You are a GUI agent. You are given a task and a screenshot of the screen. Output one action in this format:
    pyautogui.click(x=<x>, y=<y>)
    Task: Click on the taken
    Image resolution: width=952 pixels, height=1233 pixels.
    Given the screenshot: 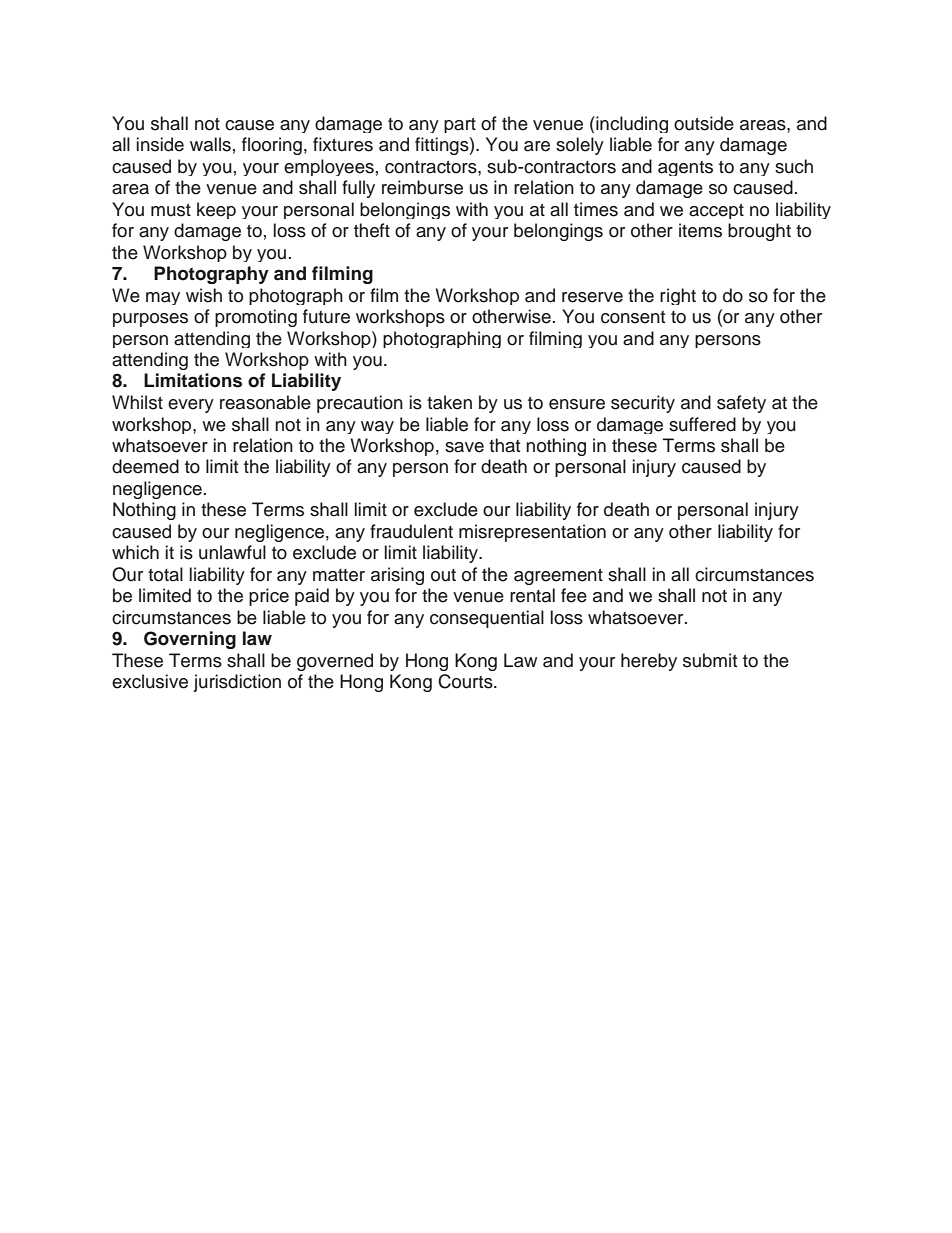 What is the action you would take?
    pyautogui.click(x=449, y=402)
